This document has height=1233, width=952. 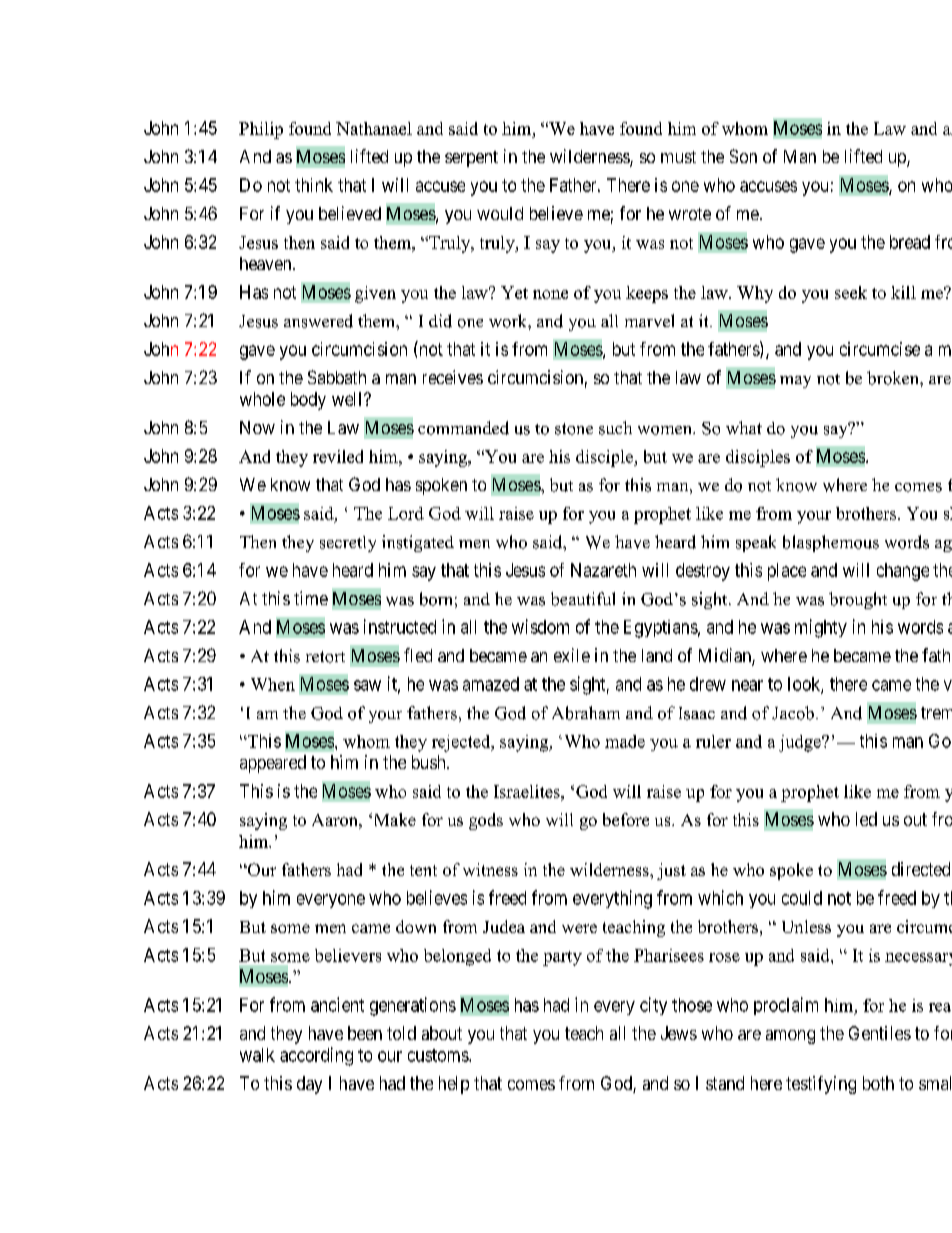 What do you see at coordinates (365, 1033) in the document?
I see `been` at bounding box center [365, 1033].
